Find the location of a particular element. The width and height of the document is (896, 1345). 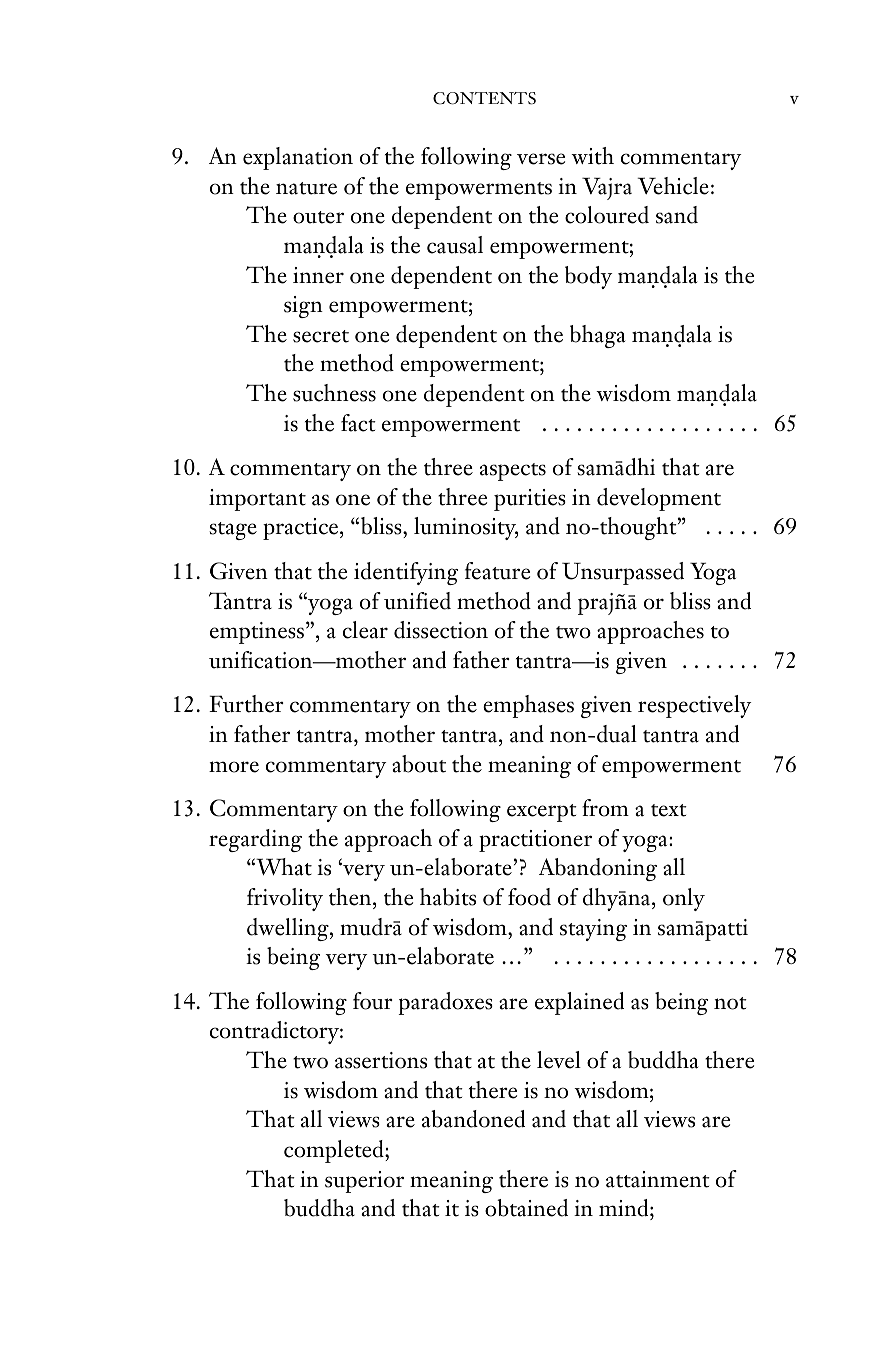

important is located at coordinates (257, 500).
